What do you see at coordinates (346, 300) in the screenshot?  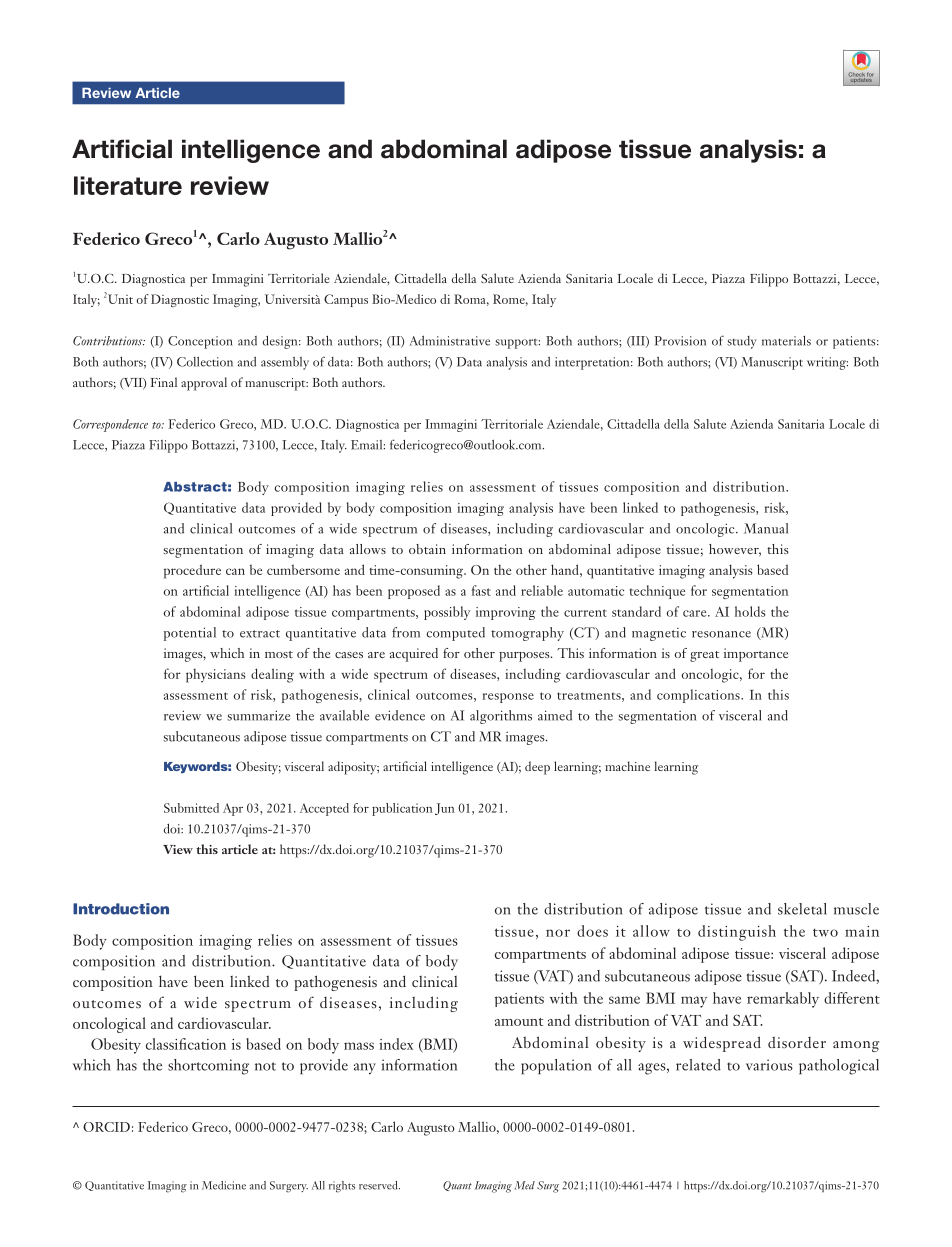 I see `Campus` at bounding box center [346, 300].
